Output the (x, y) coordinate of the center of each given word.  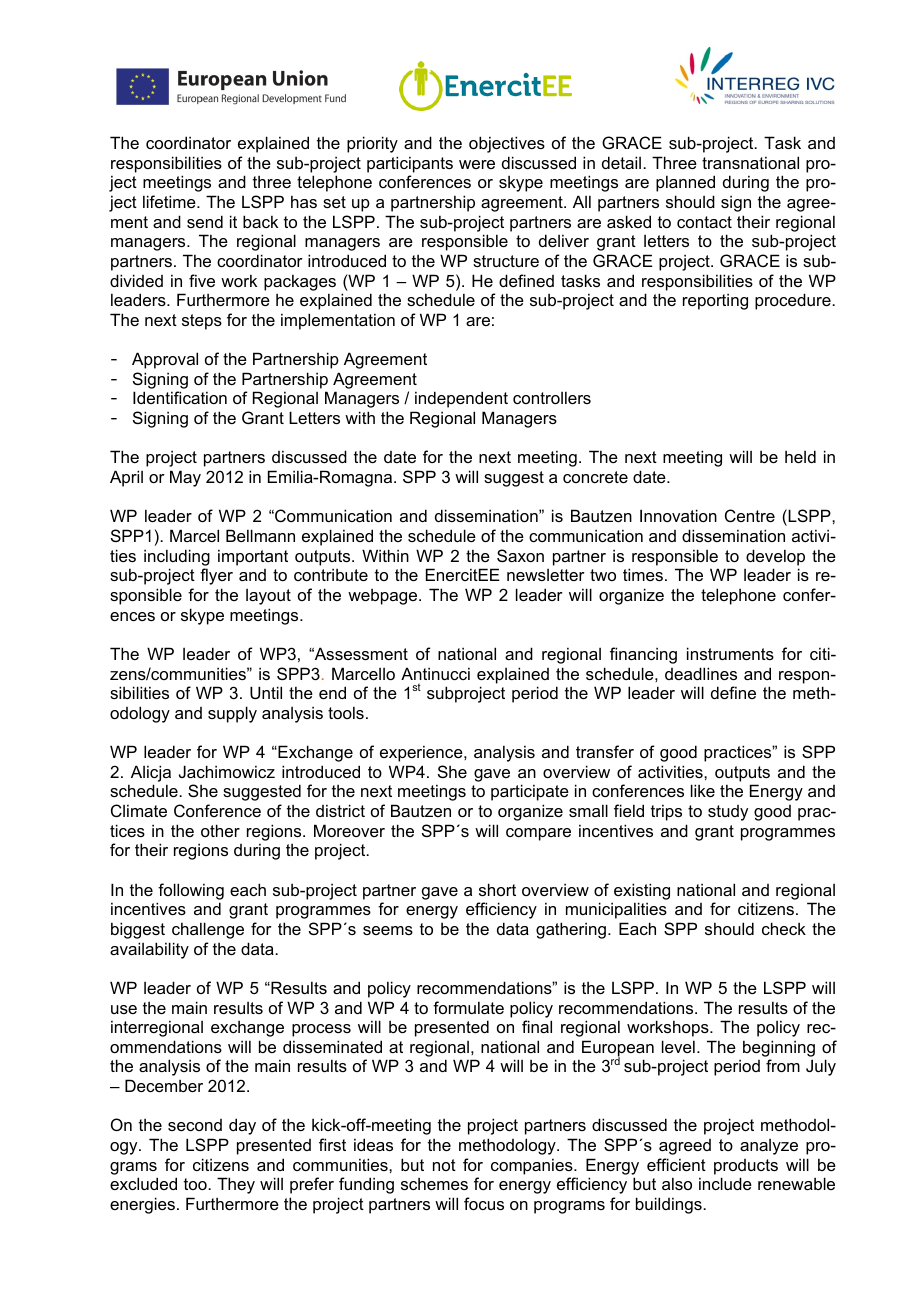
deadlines (701, 673)
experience (422, 753)
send (205, 221)
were (477, 164)
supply (232, 714)
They (236, 1185)
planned (685, 183)
